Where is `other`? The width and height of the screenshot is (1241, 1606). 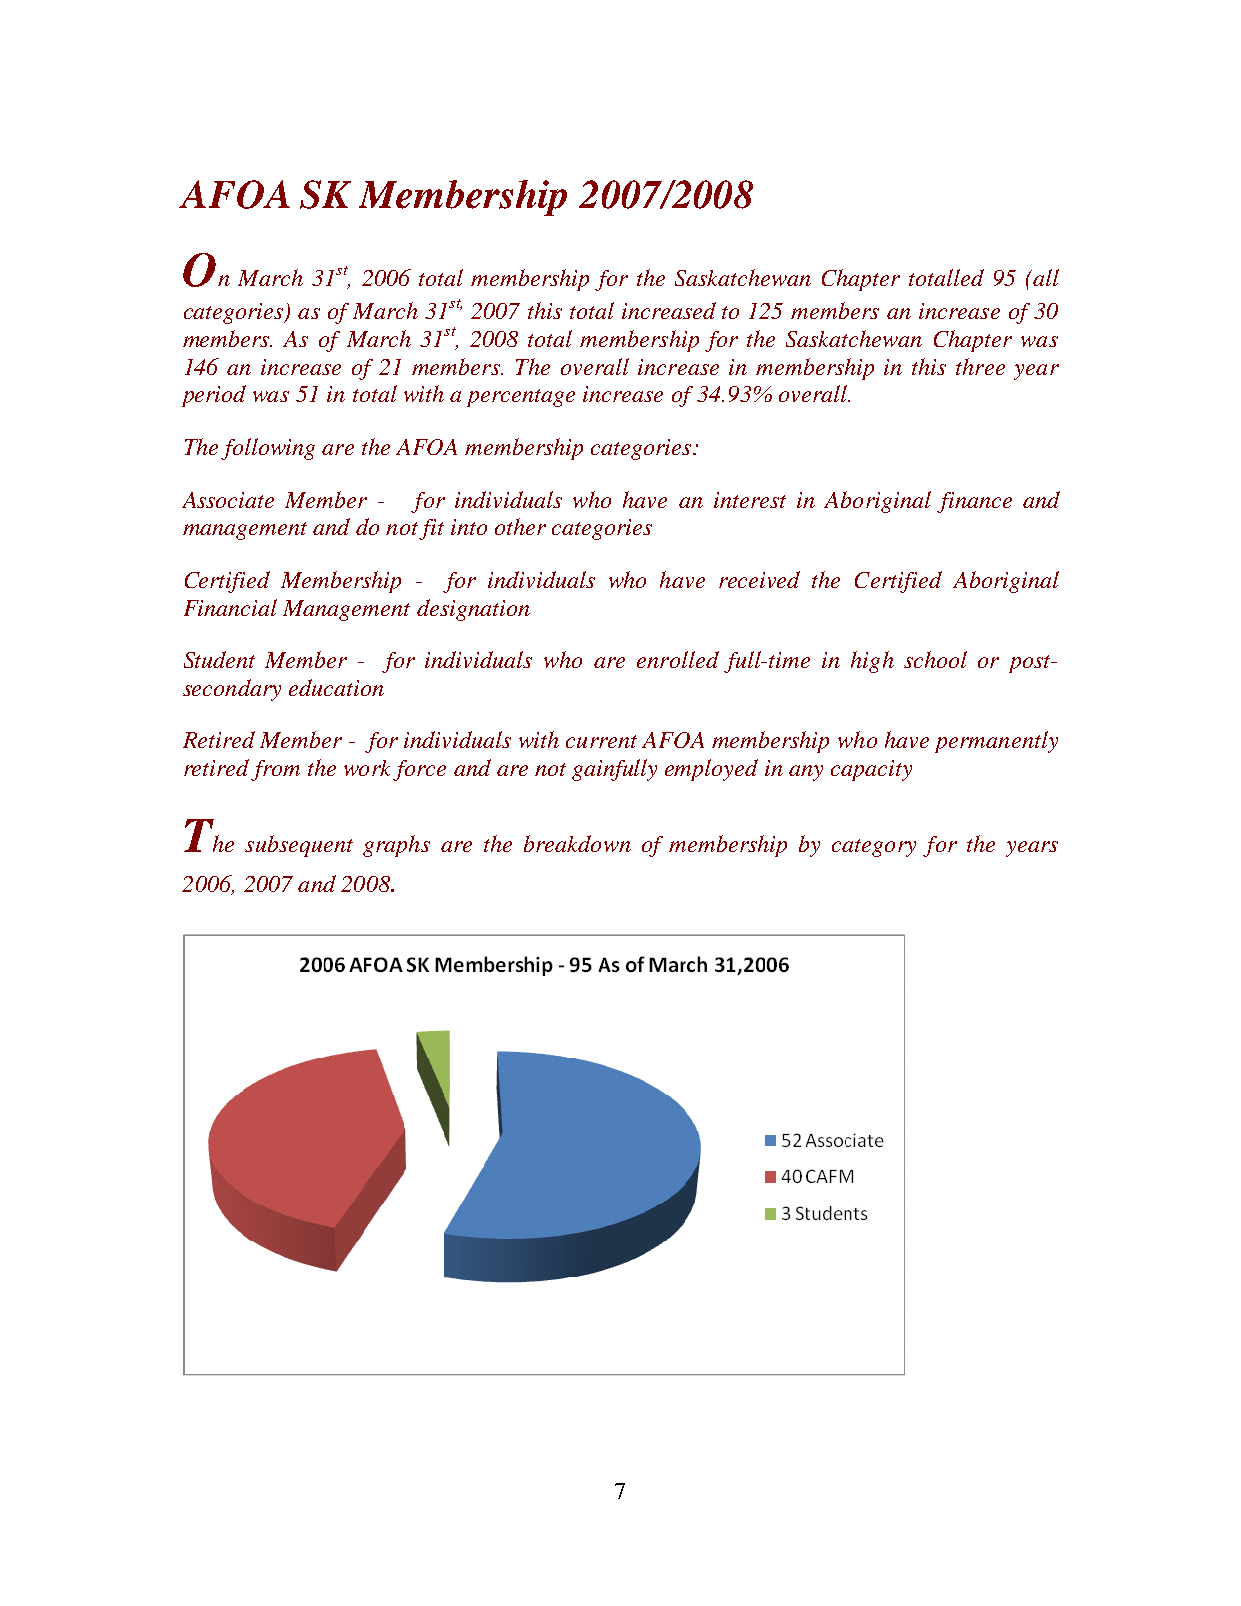 other is located at coordinates (520, 526).
